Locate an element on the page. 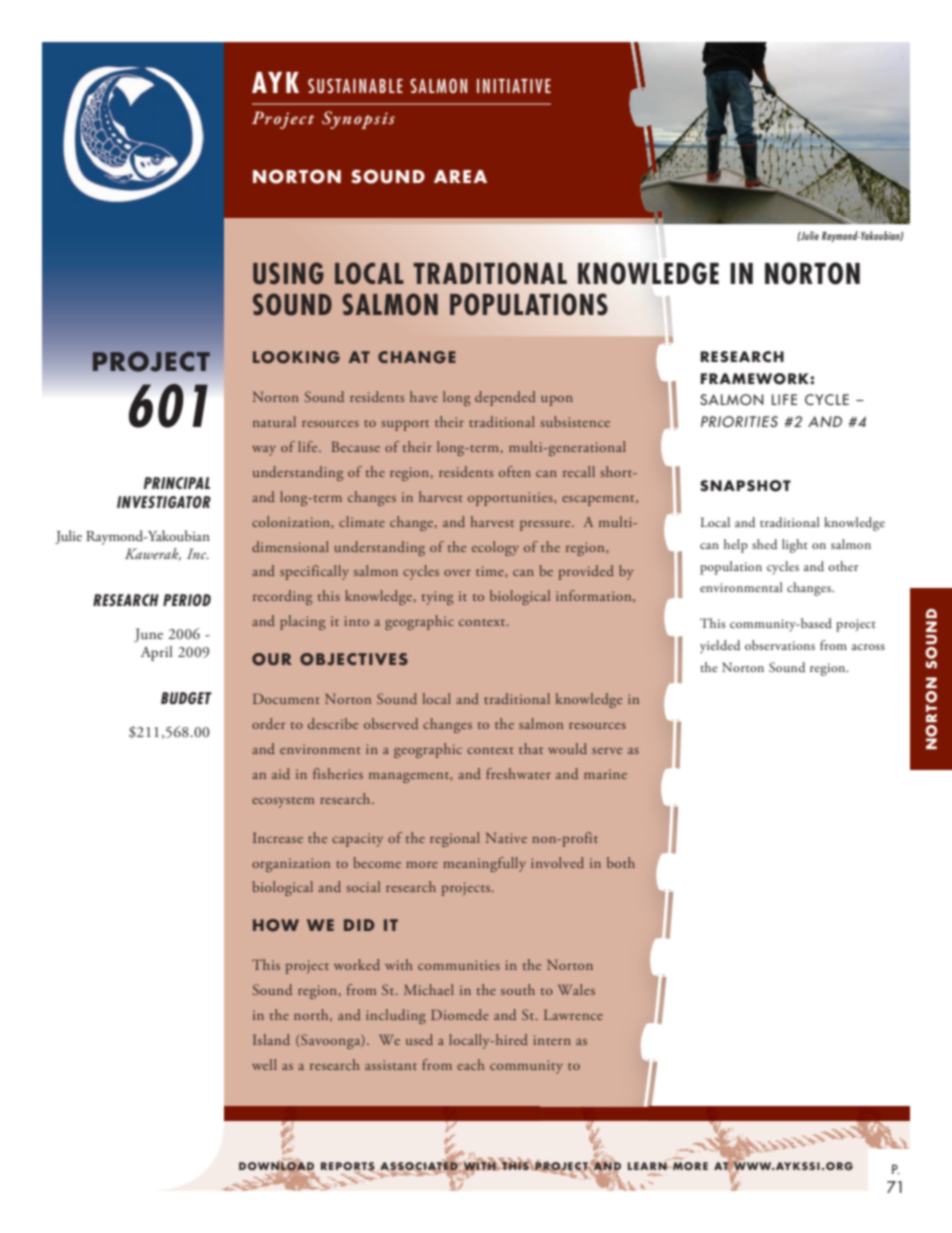 The width and height of the document is (952, 1233). often is located at coordinates (515, 471).
